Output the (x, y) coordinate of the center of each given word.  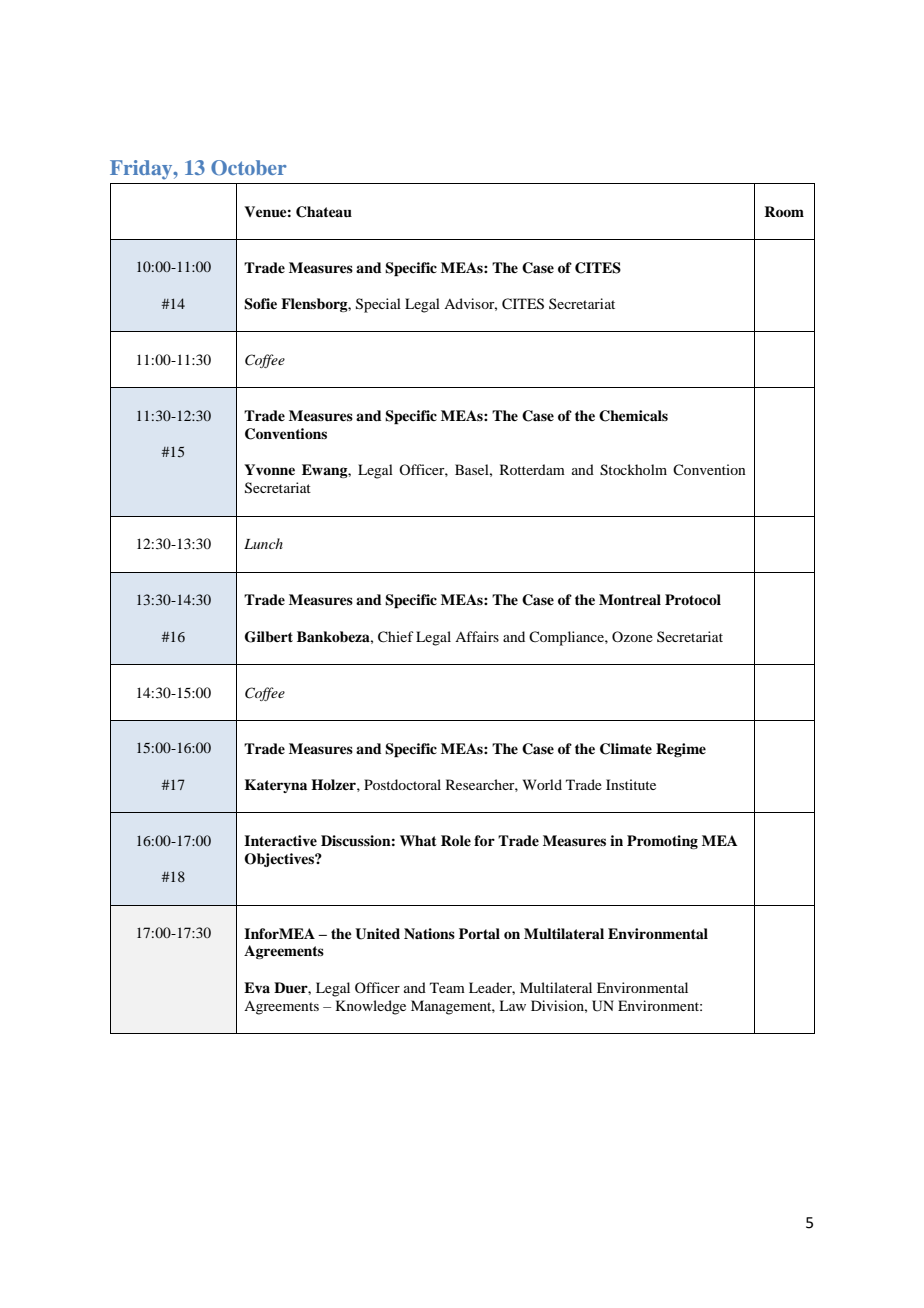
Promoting (662, 842)
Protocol (693, 599)
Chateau (324, 212)
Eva (257, 987)
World (542, 784)
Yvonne (269, 469)
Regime (681, 750)
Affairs (477, 636)
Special (378, 305)
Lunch (263, 543)
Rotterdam (532, 469)
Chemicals (633, 416)
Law (512, 1005)
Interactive (280, 840)
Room (784, 211)
